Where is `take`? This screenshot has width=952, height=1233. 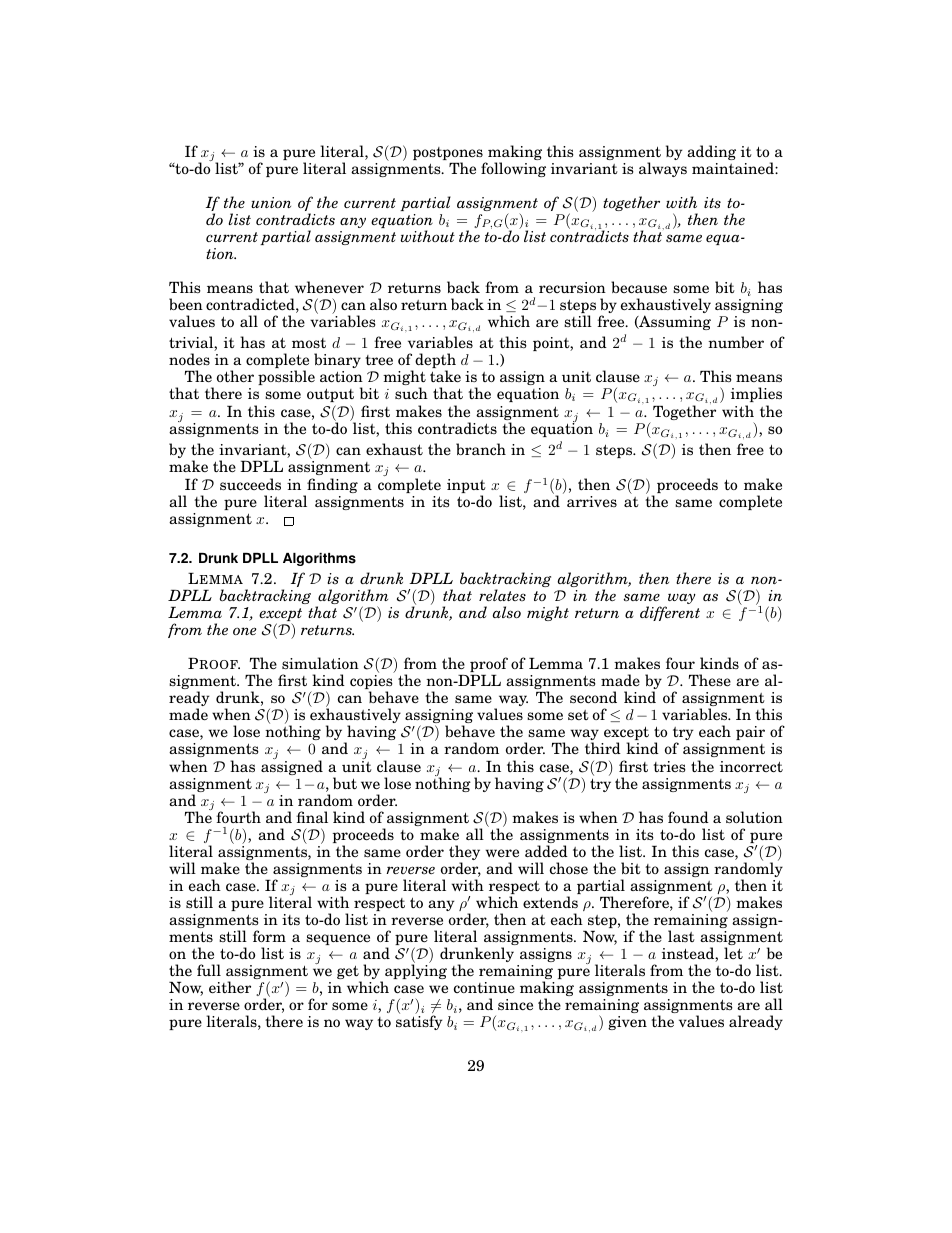
take is located at coordinates (445, 376).
